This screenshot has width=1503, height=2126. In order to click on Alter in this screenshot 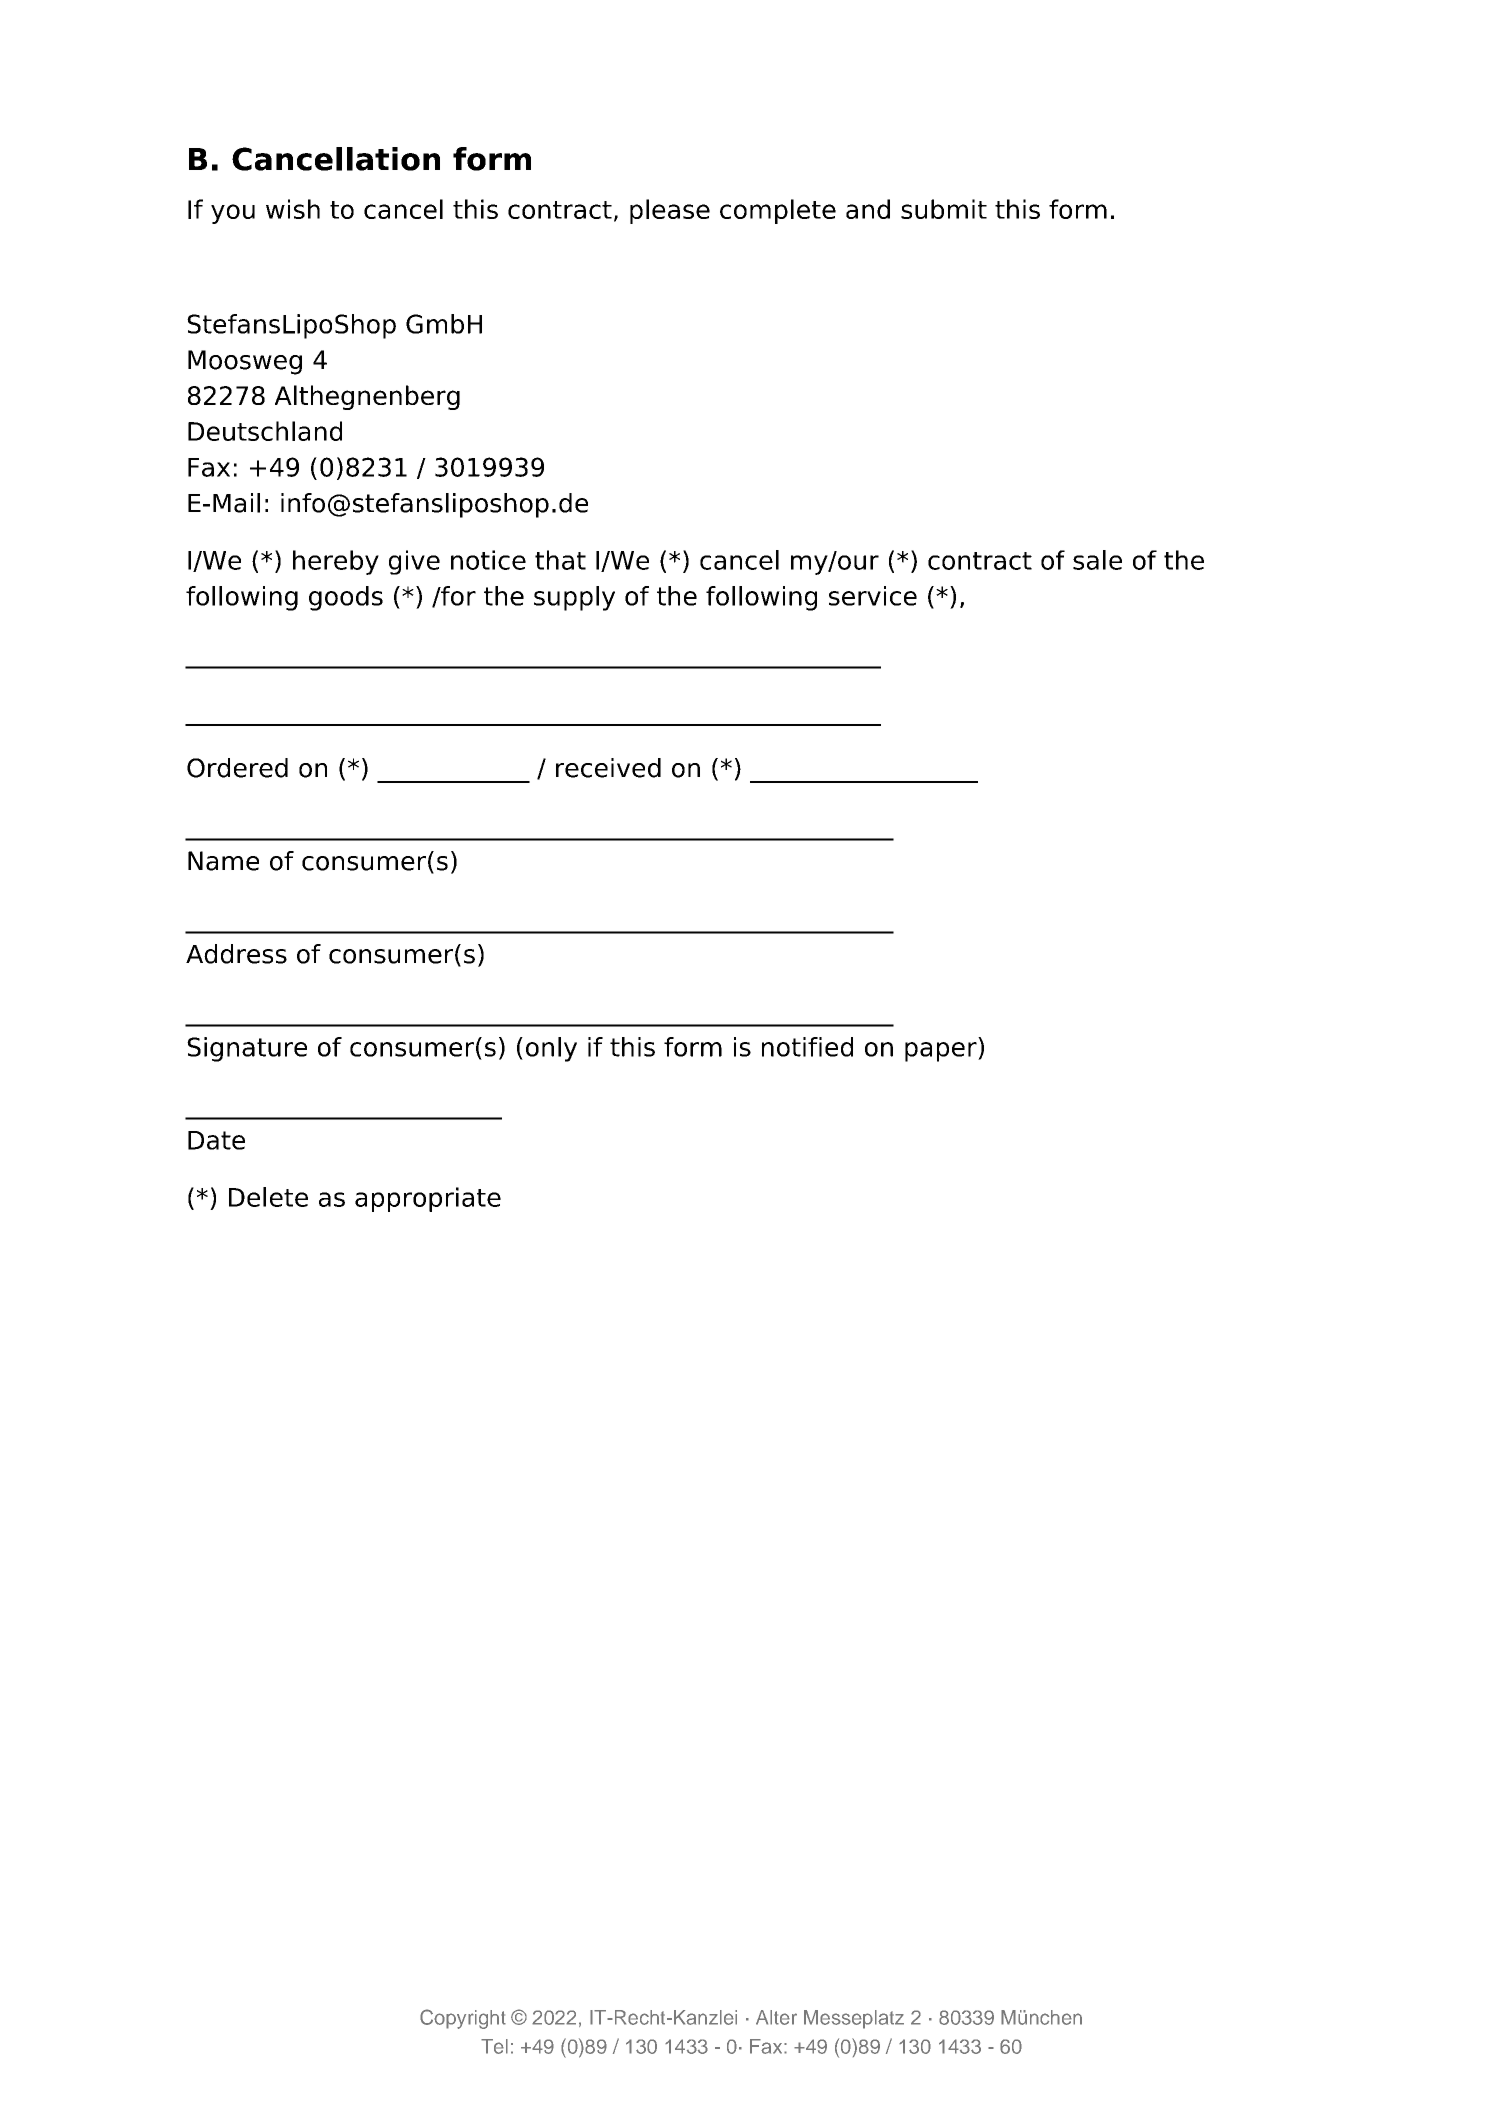, I will do `click(776, 2017)`.
